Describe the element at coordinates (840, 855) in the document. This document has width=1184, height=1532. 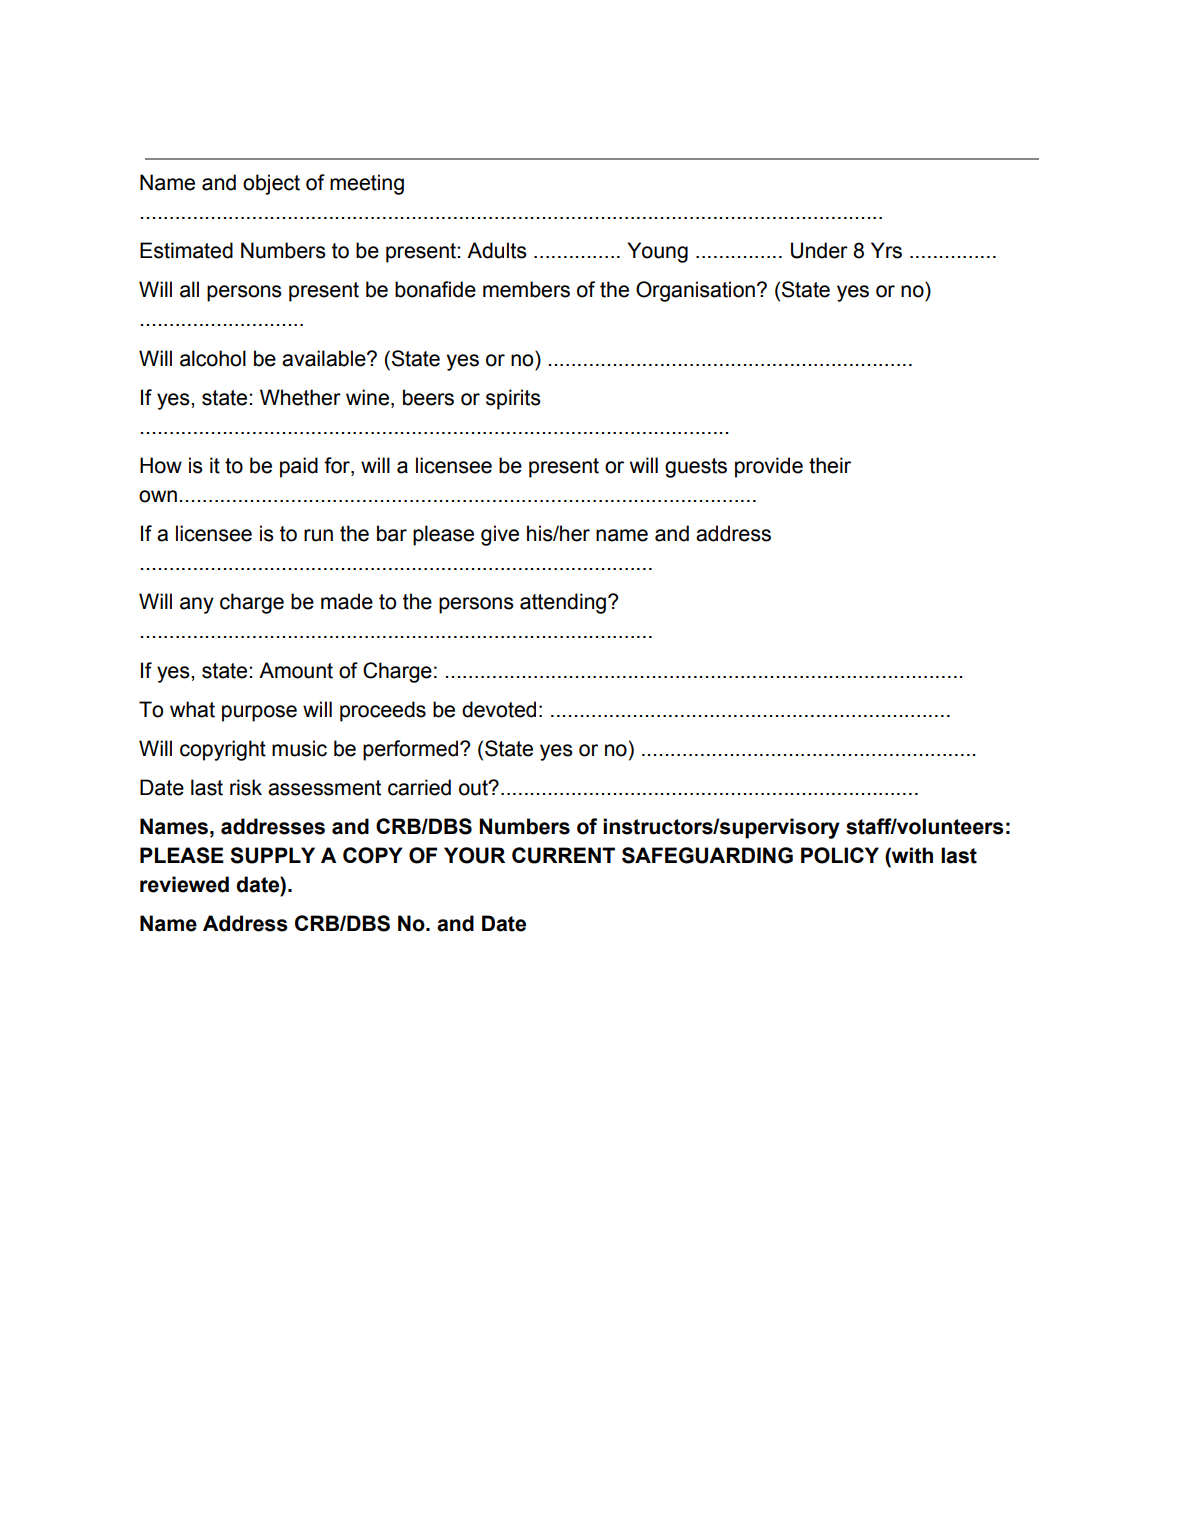
I see `POLICY` at that location.
